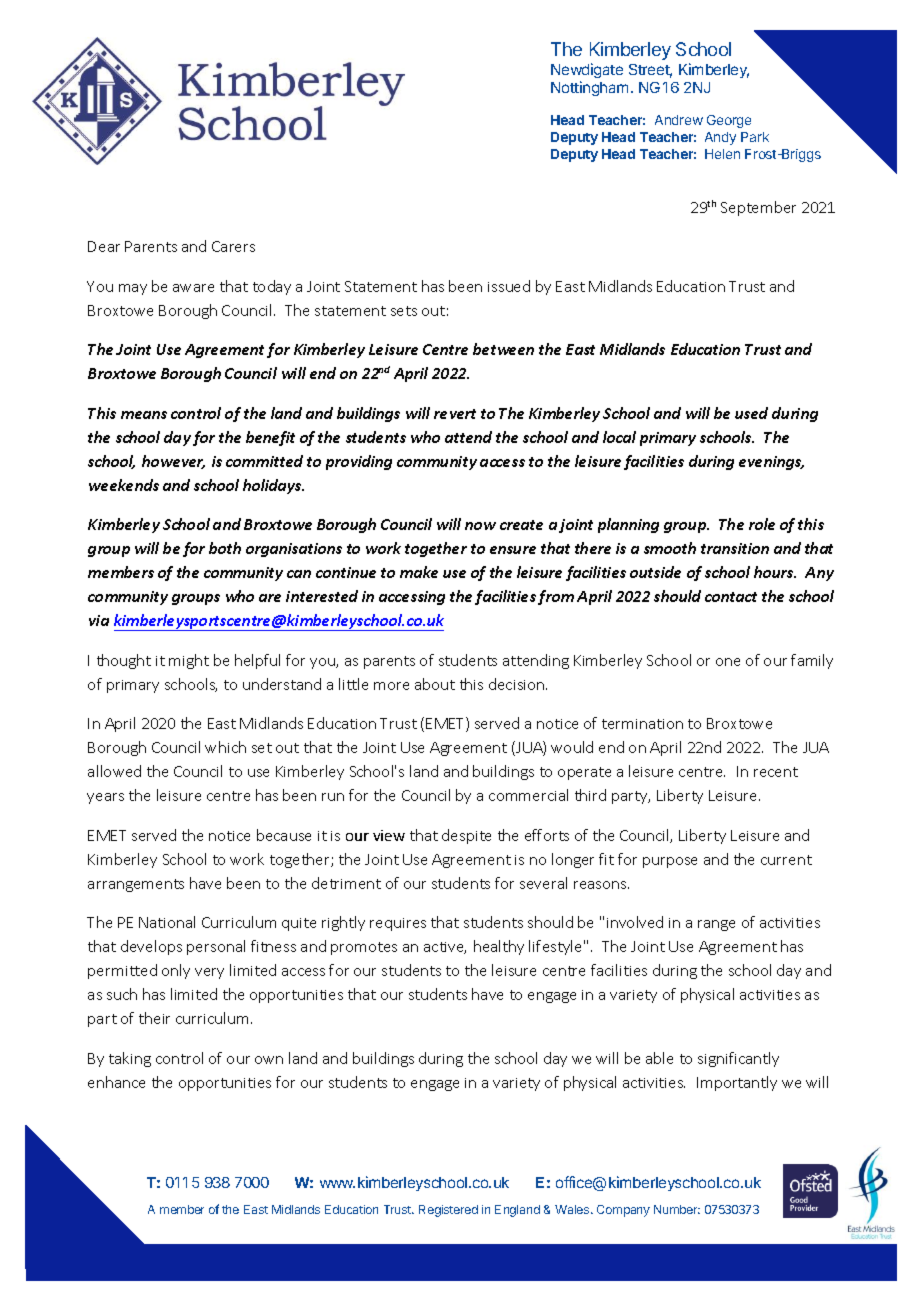 This screenshot has width=924, height=1308. Describe the element at coordinates (448, 1211) in the screenshot. I see `Registered` at that location.
